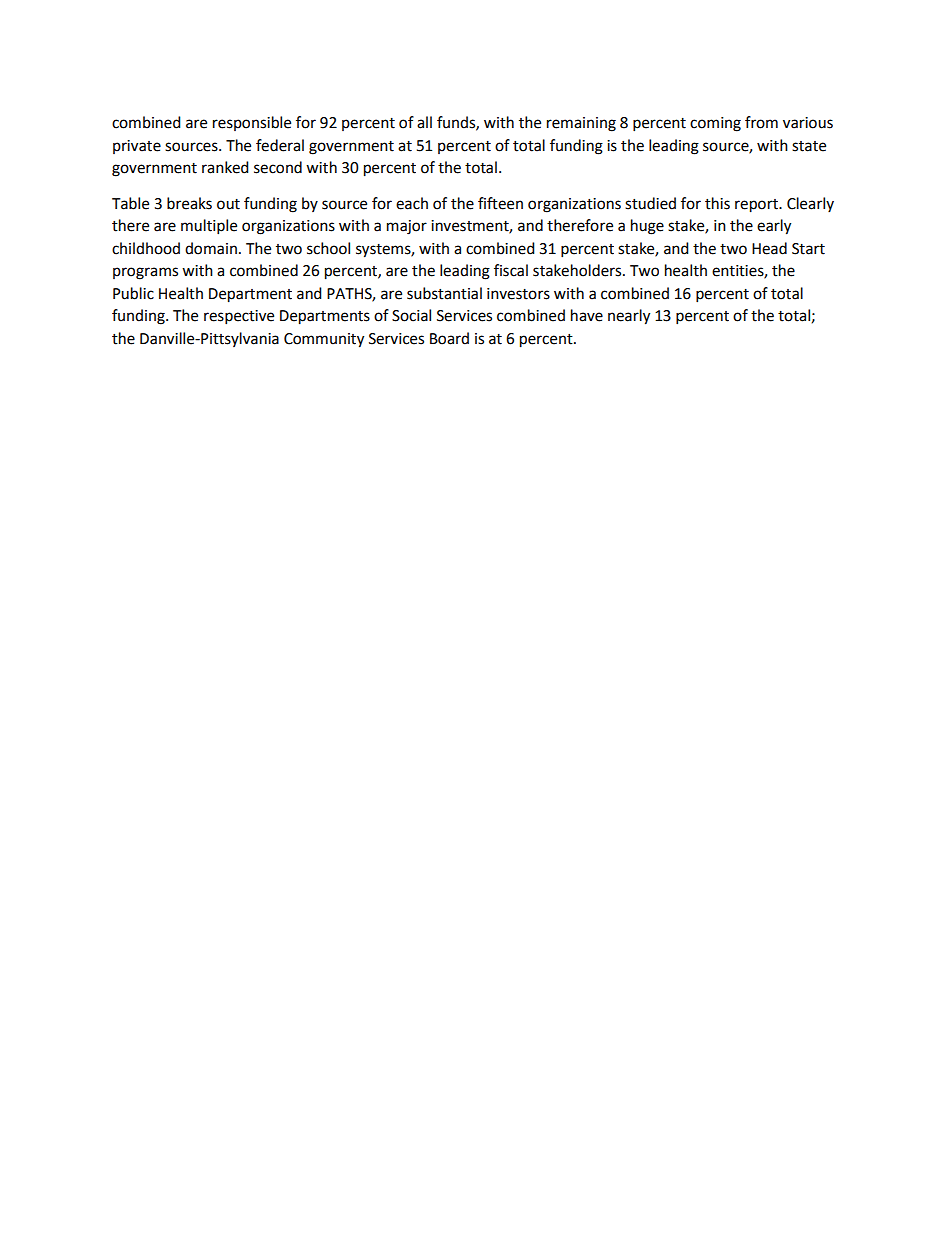 Image resolution: width=952 pixels, height=1233 pixels. Describe the element at coordinates (715, 124) in the screenshot. I see `coming` at that location.
